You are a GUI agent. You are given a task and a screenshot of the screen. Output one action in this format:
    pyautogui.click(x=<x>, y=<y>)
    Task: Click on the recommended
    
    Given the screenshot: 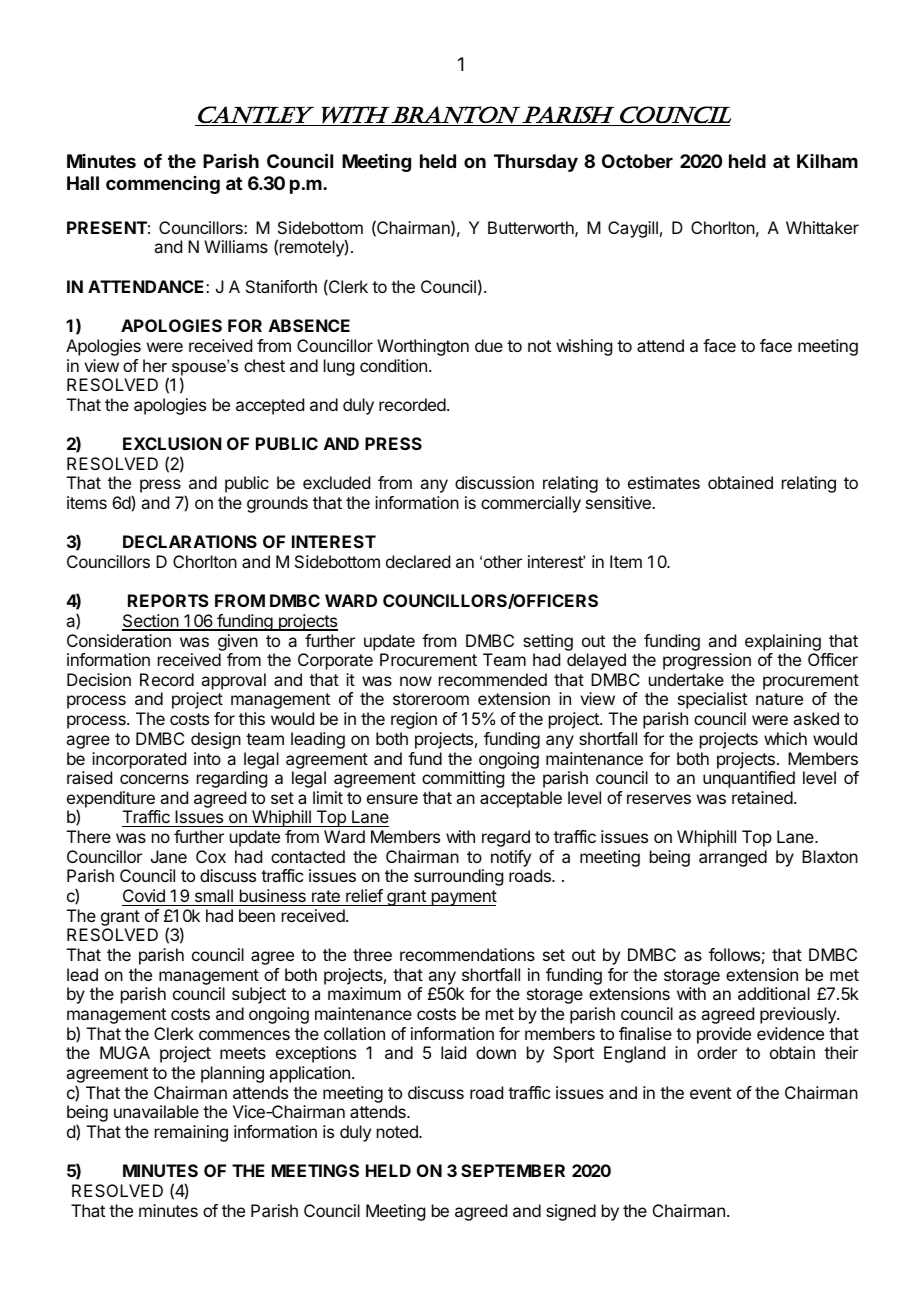 What is the action you would take?
    pyautogui.click(x=493, y=679)
